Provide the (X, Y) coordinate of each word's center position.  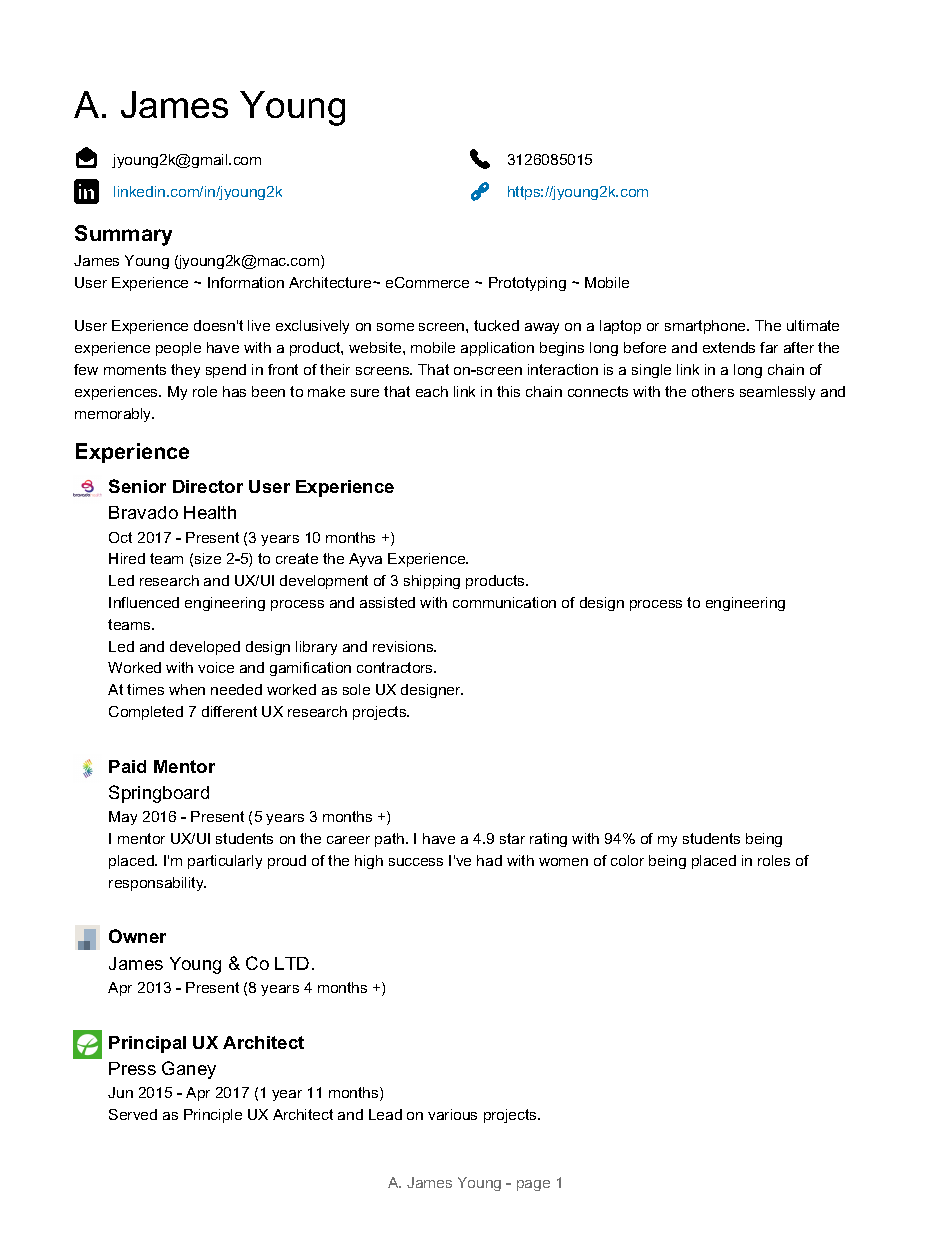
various (452, 1114)
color (627, 860)
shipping (432, 582)
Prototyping (527, 284)
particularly (225, 862)
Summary (123, 235)
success (416, 862)
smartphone (706, 327)
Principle (213, 1116)
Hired (127, 558)
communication (504, 602)
